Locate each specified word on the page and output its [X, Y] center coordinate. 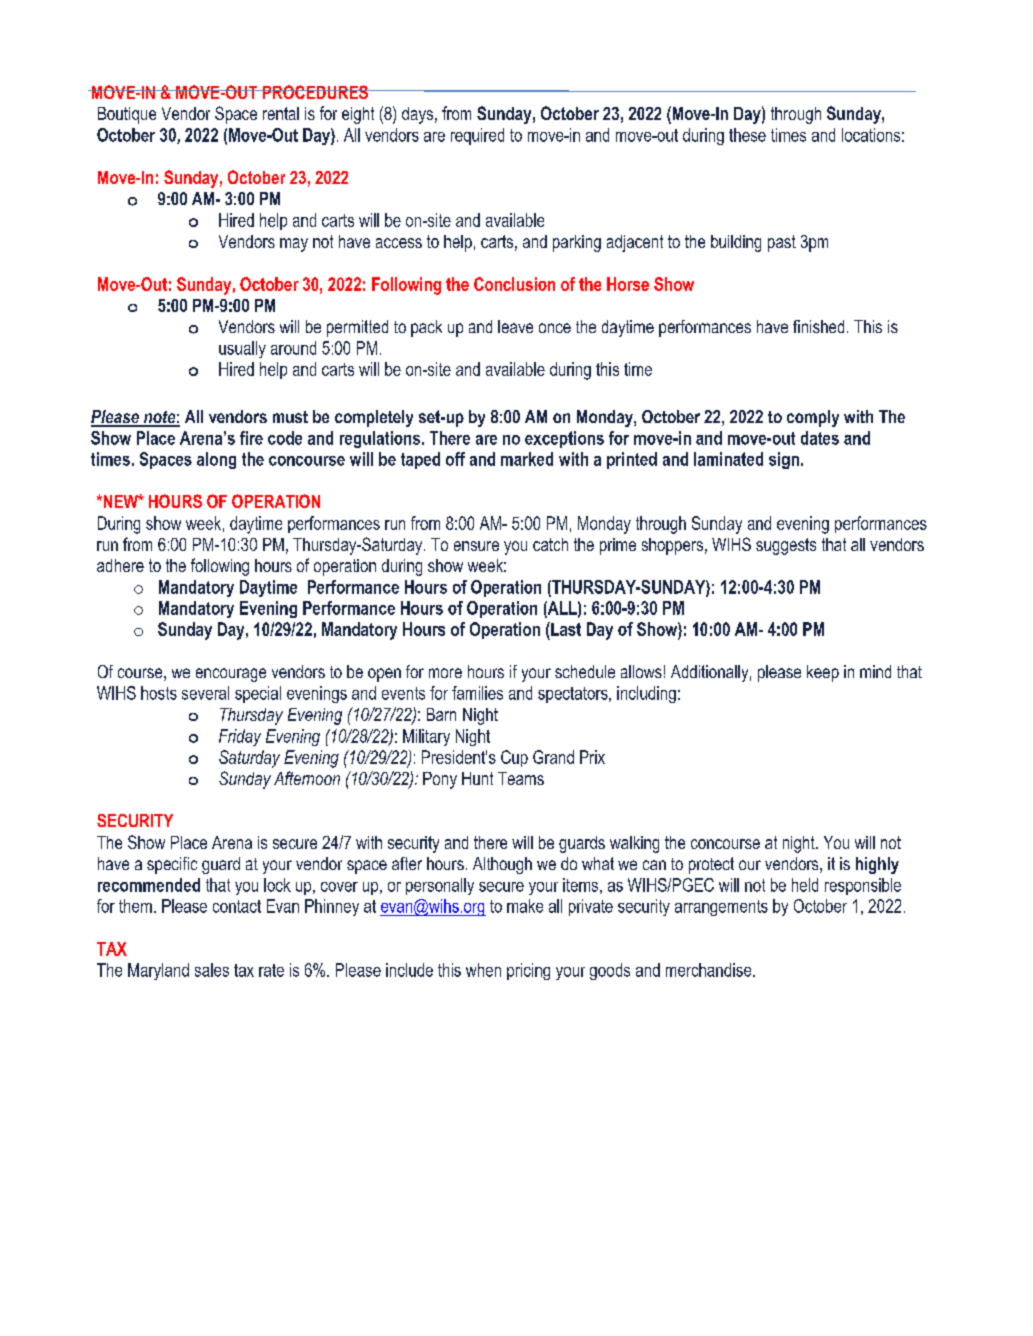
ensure [476, 546]
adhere [120, 565]
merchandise [710, 970]
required [477, 136]
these [747, 135]
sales [212, 970]
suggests [786, 546]
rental [281, 113]
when [483, 970]
